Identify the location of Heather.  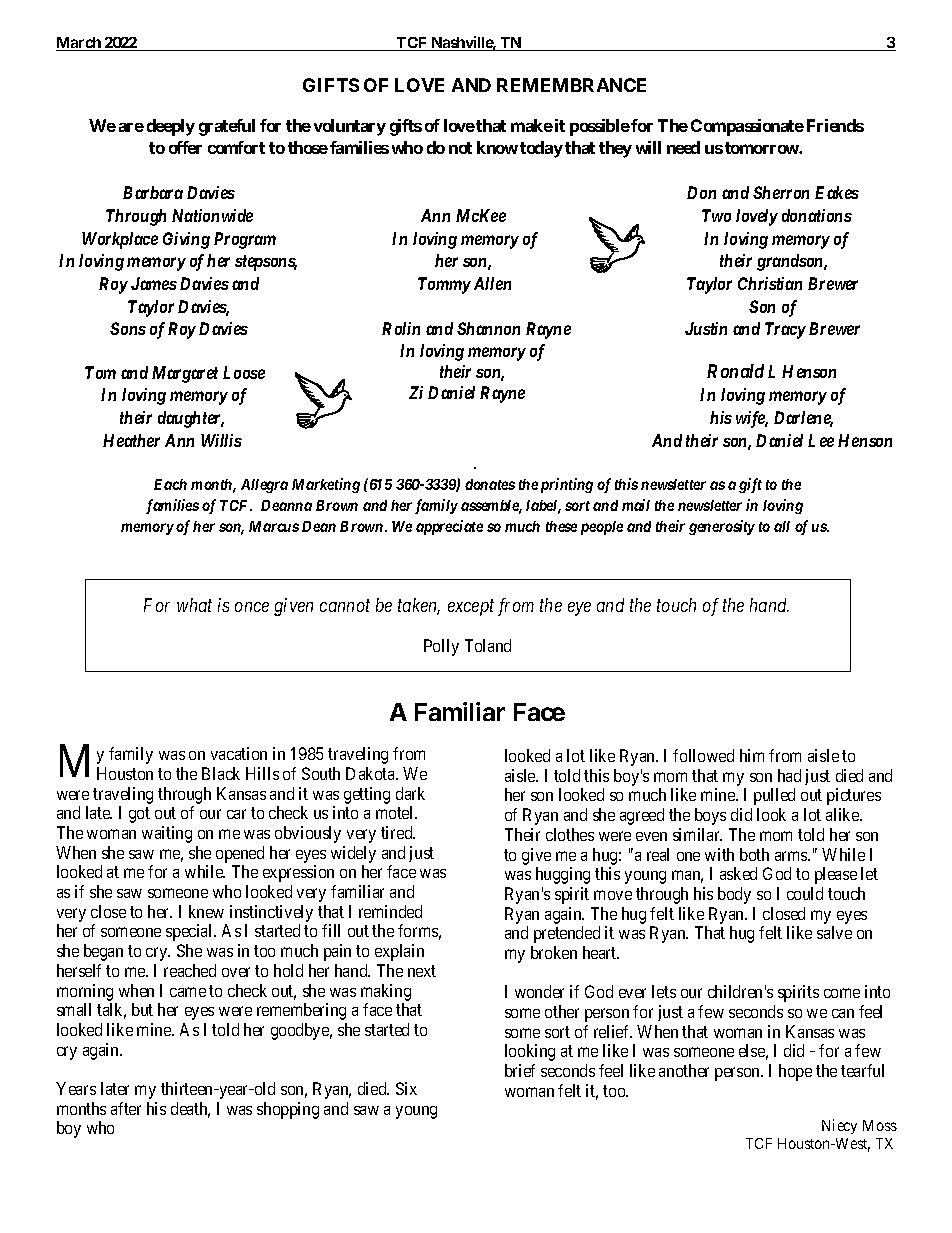
(131, 440).
